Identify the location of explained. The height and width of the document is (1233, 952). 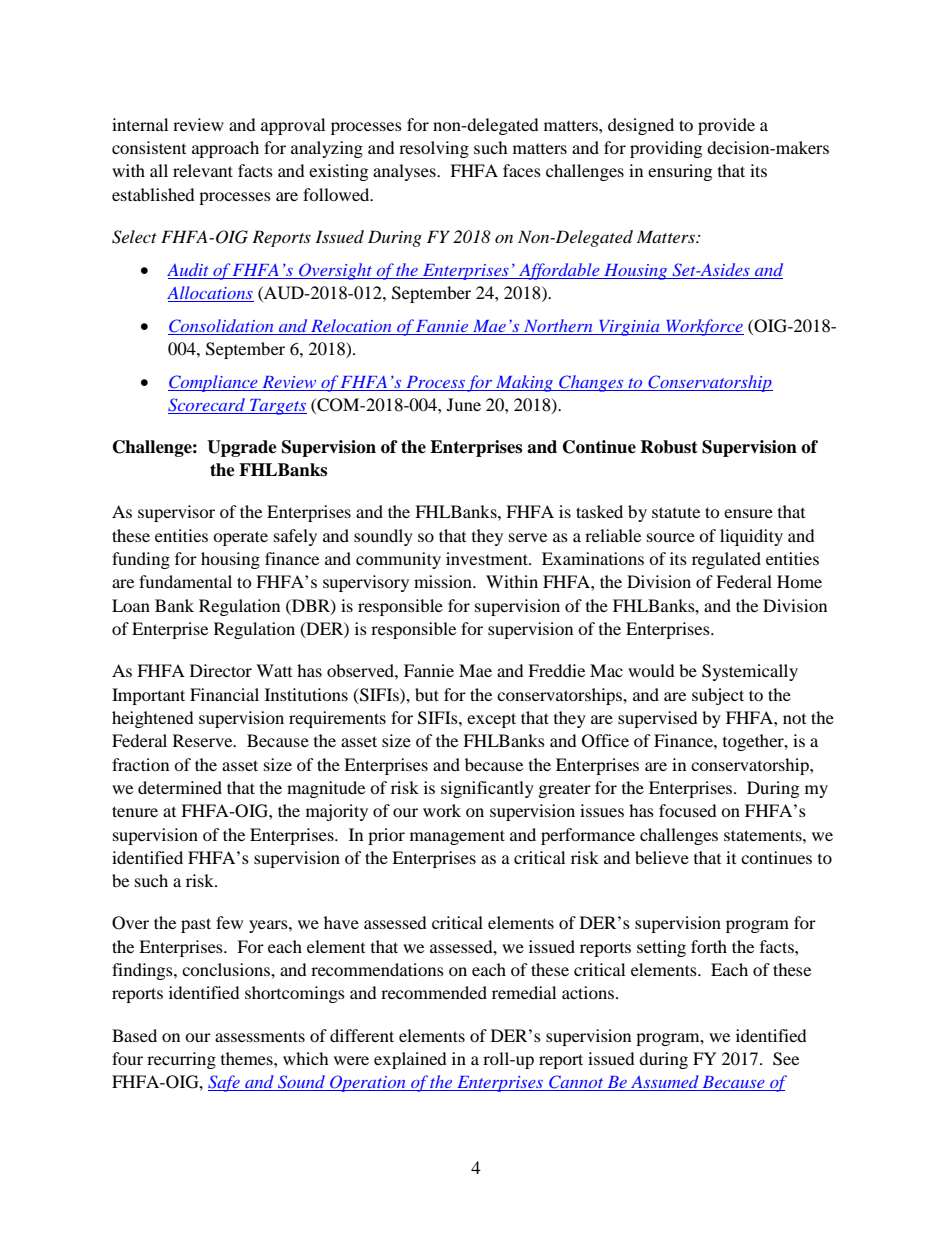
(410, 1060).
